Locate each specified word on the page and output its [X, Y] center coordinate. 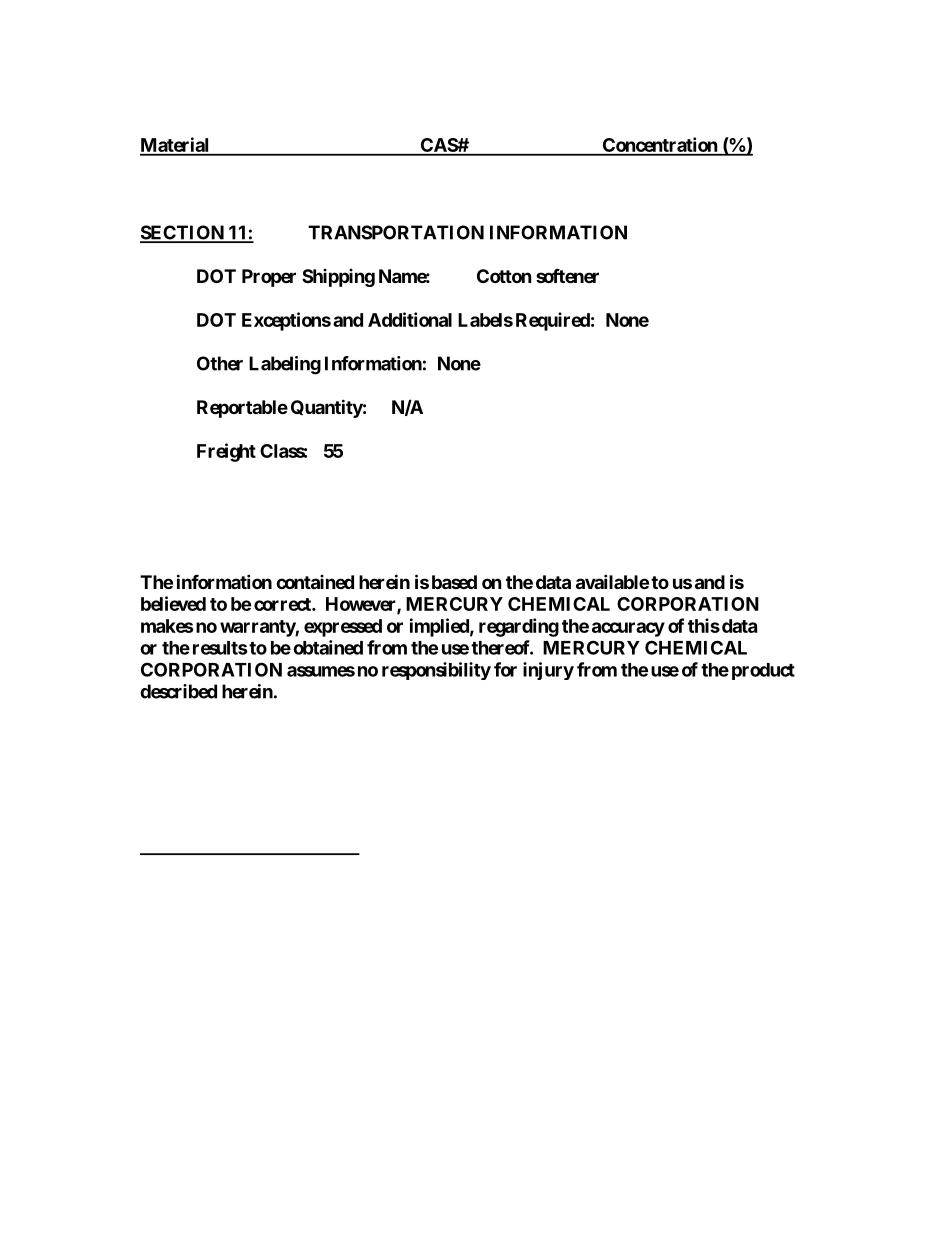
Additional [410, 319]
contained [315, 582]
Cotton [504, 276]
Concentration [659, 146]
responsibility [436, 671]
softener [567, 275]
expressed [343, 628]
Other [220, 363]
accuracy [628, 629]
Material [176, 146]
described [178, 691]
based [454, 582]
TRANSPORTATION [396, 232]
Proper [269, 278]
